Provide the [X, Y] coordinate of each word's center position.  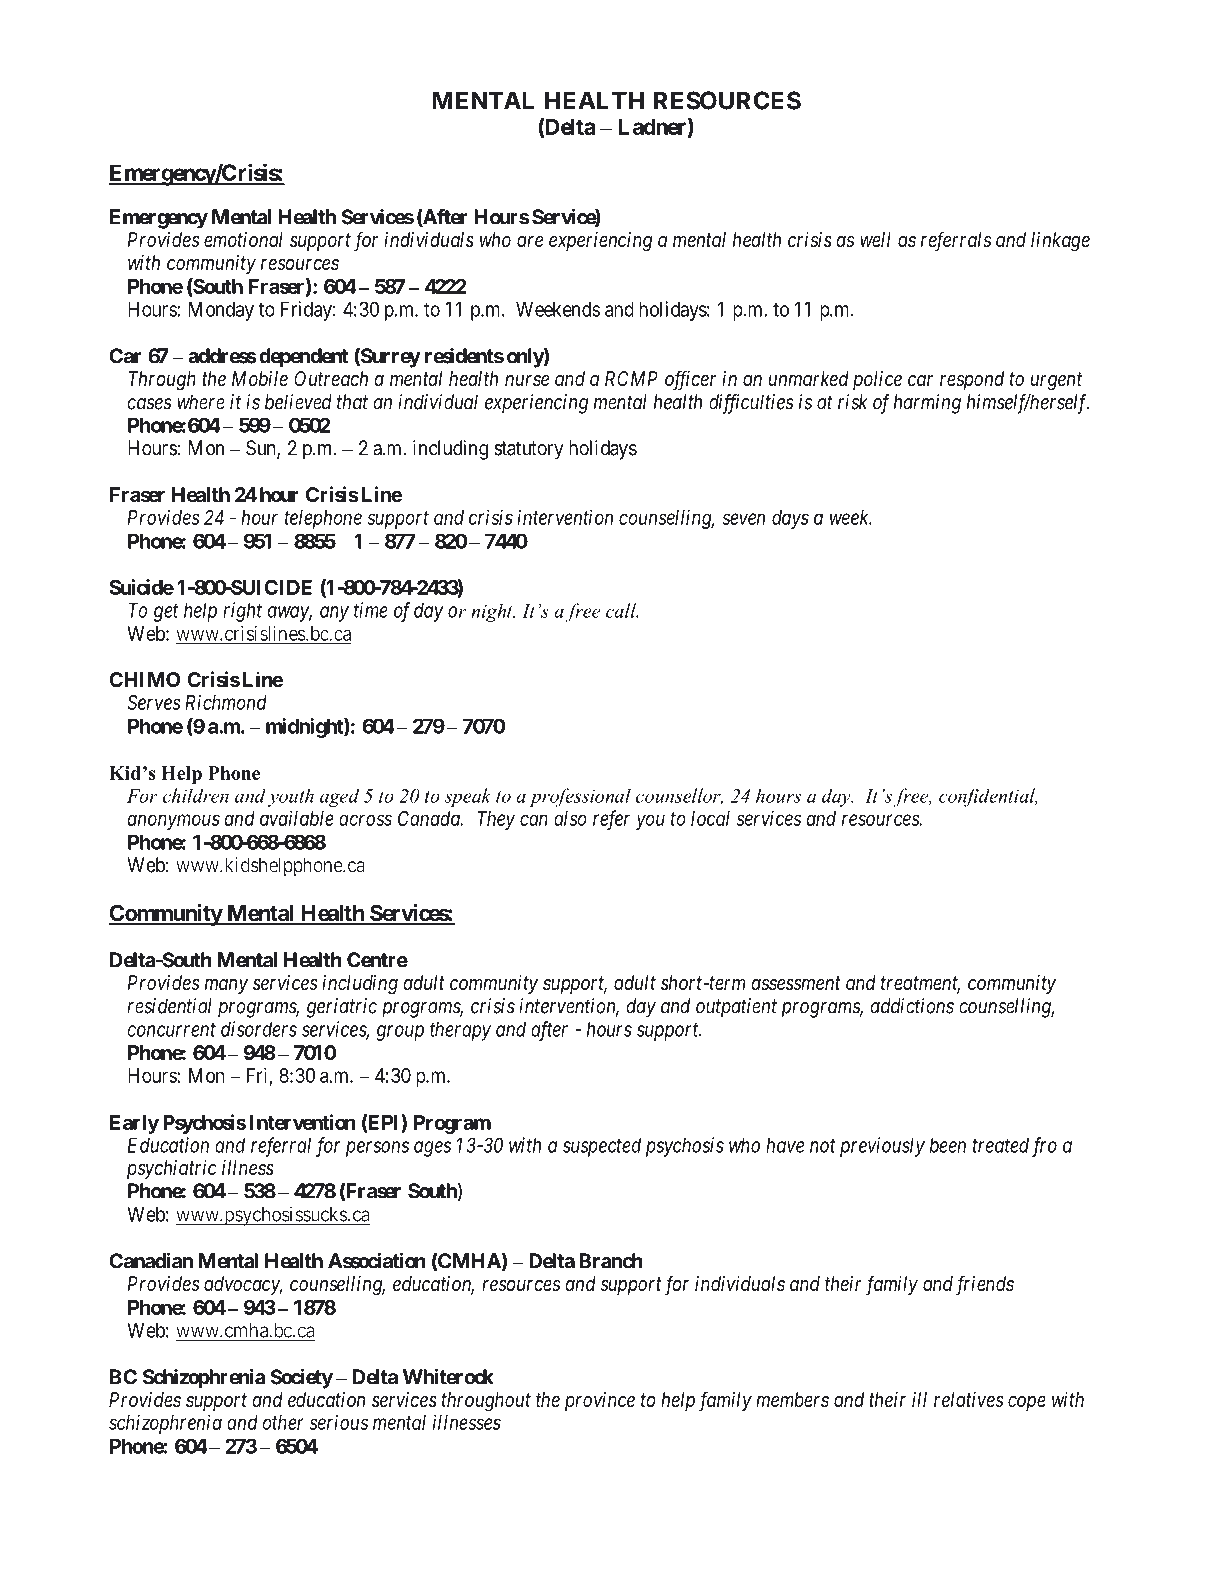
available [297, 818]
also [570, 818]
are [530, 241]
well [875, 239]
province [600, 1401]
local [710, 818]
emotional [243, 239]
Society [301, 1378]
